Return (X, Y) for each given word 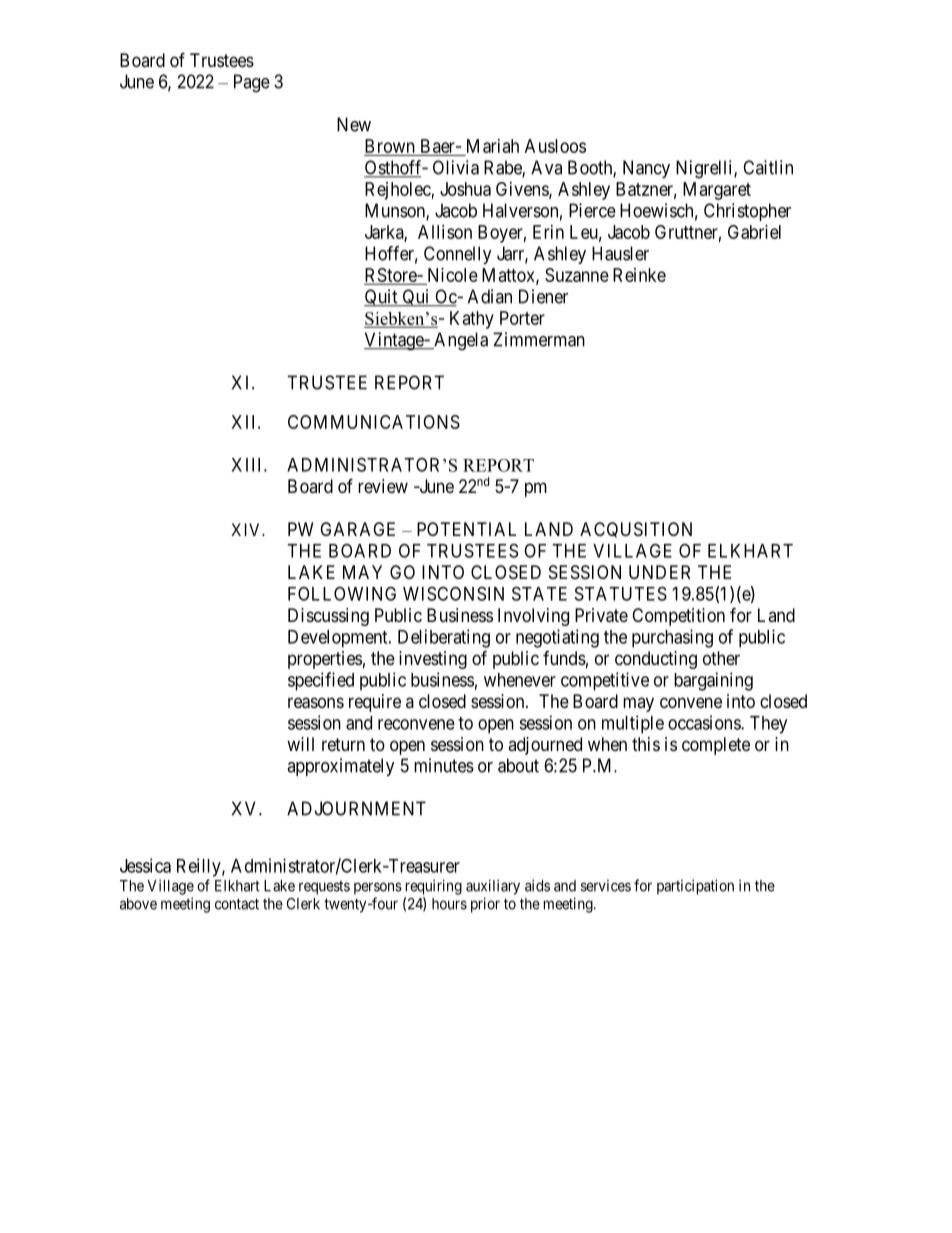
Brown (390, 147)
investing (433, 660)
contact (237, 904)
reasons (316, 703)
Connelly (458, 255)
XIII (248, 465)
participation (695, 887)
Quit (382, 298)
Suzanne (577, 275)
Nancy (646, 169)
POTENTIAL (466, 529)
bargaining (713, 681)
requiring (434, 887)
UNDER (659, 572)
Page (252, 83)
